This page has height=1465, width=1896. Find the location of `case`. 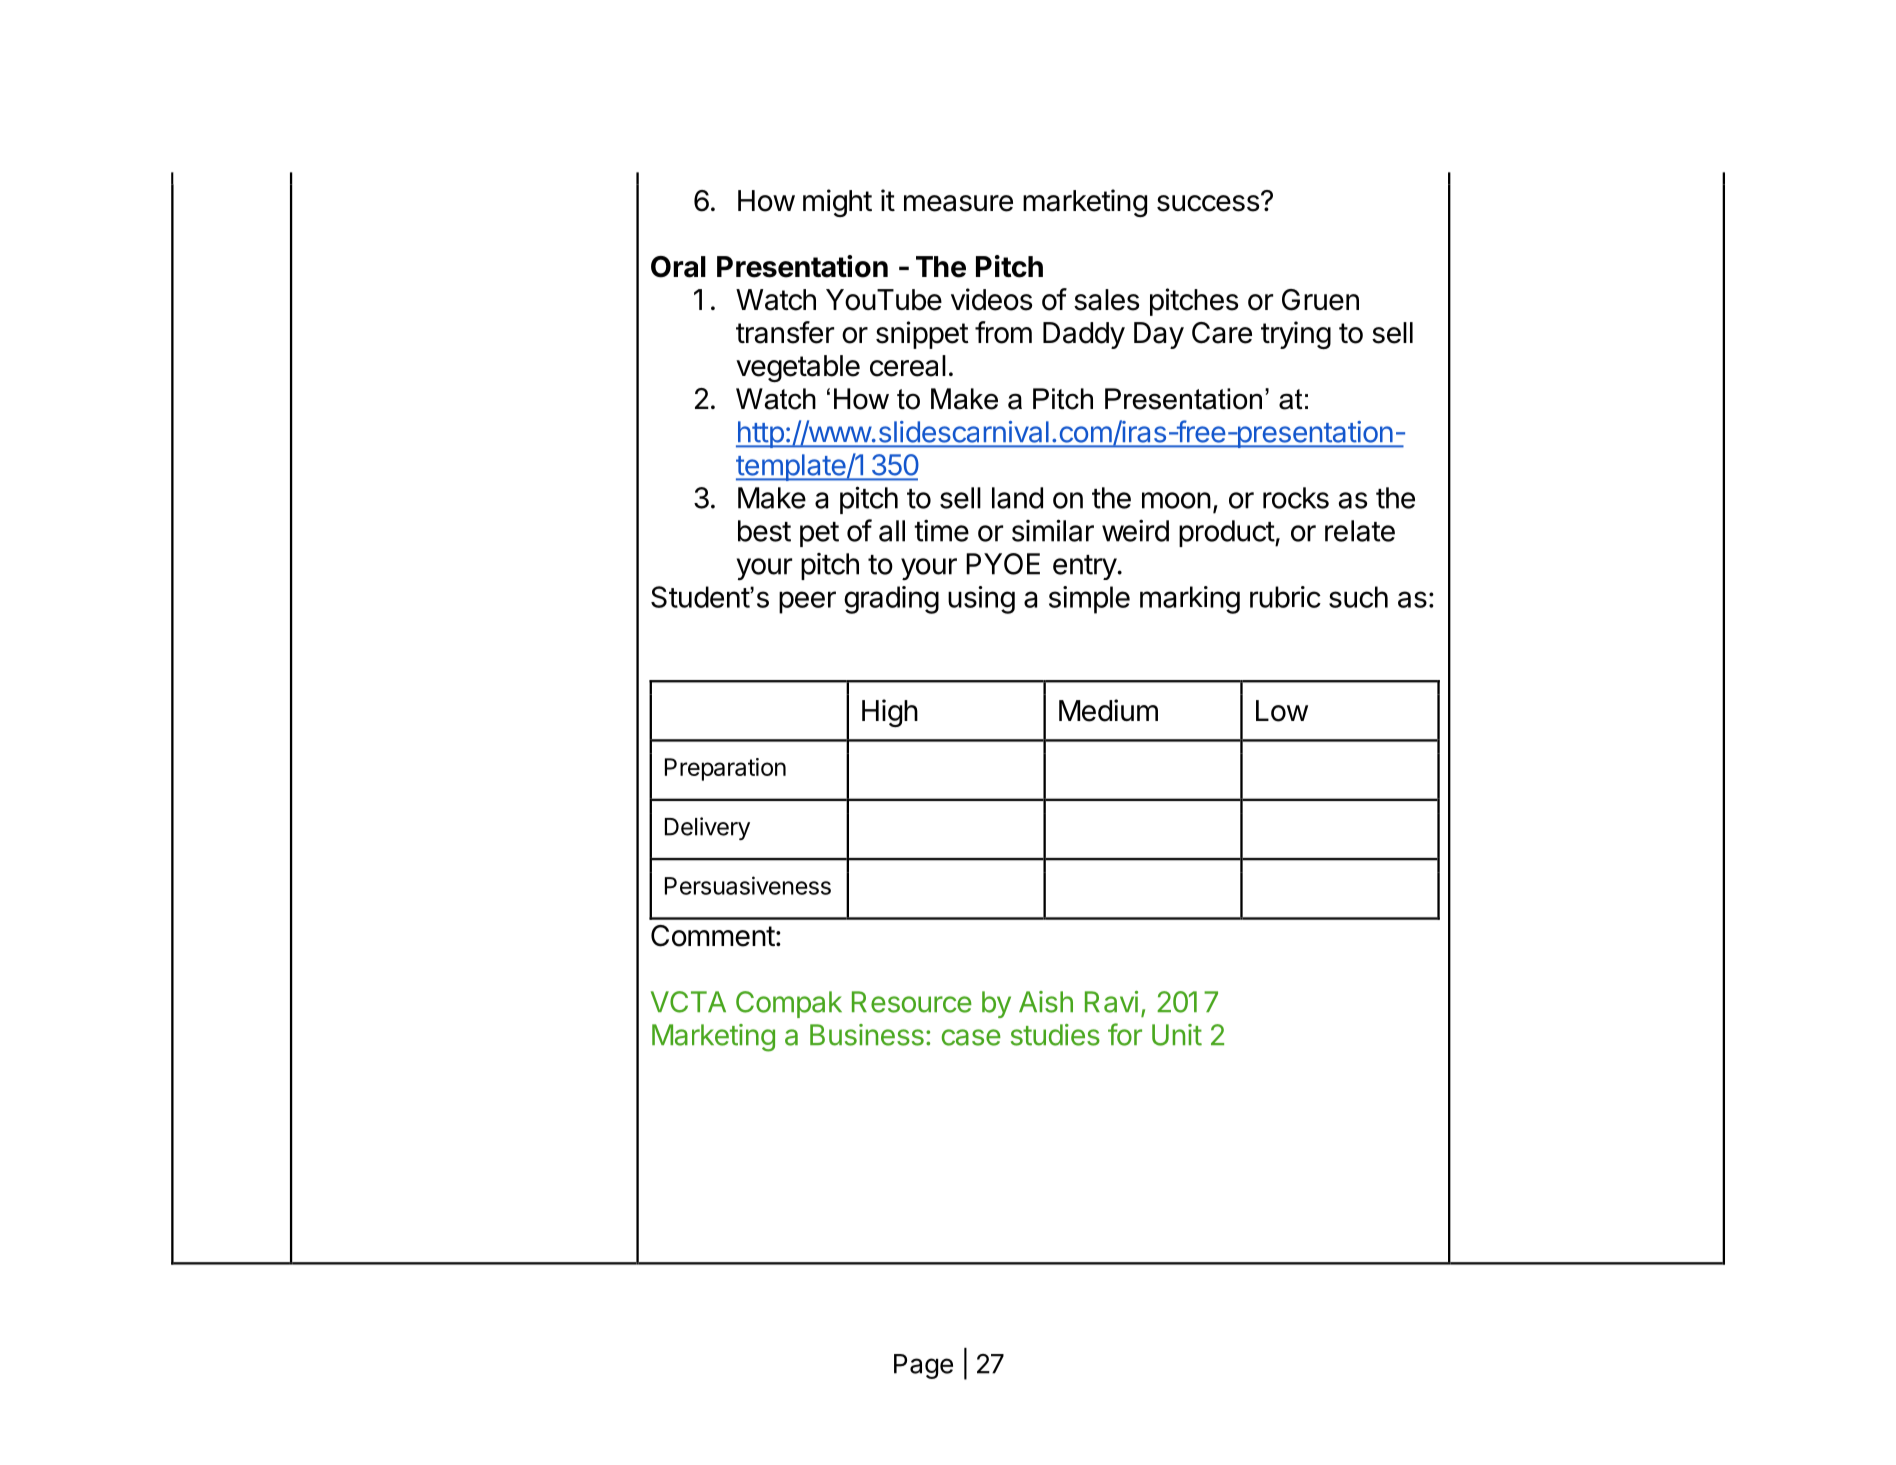

case is located at coordinates (971, 1037).
